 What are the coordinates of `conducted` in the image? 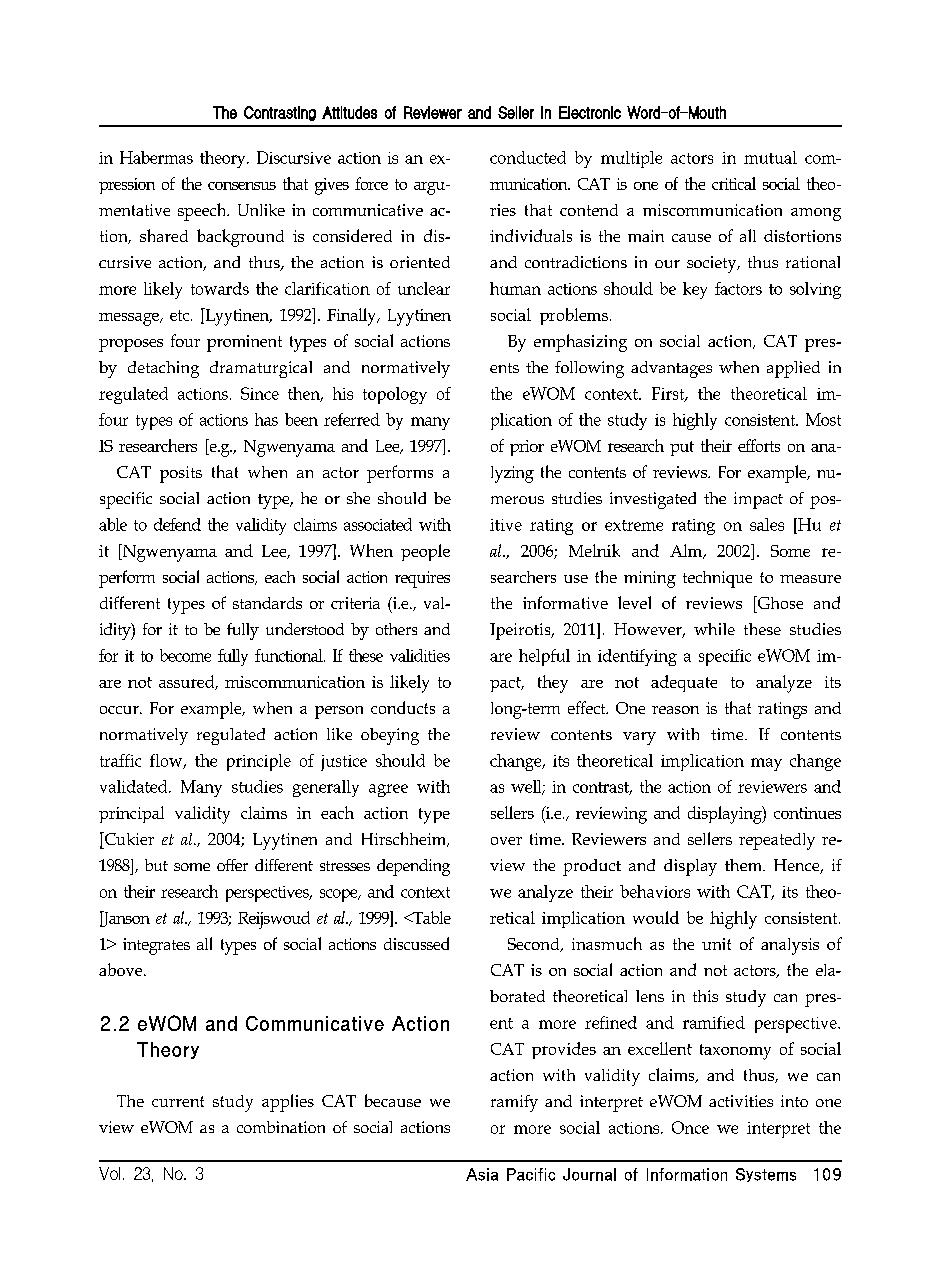 It's located at (528, 157).
